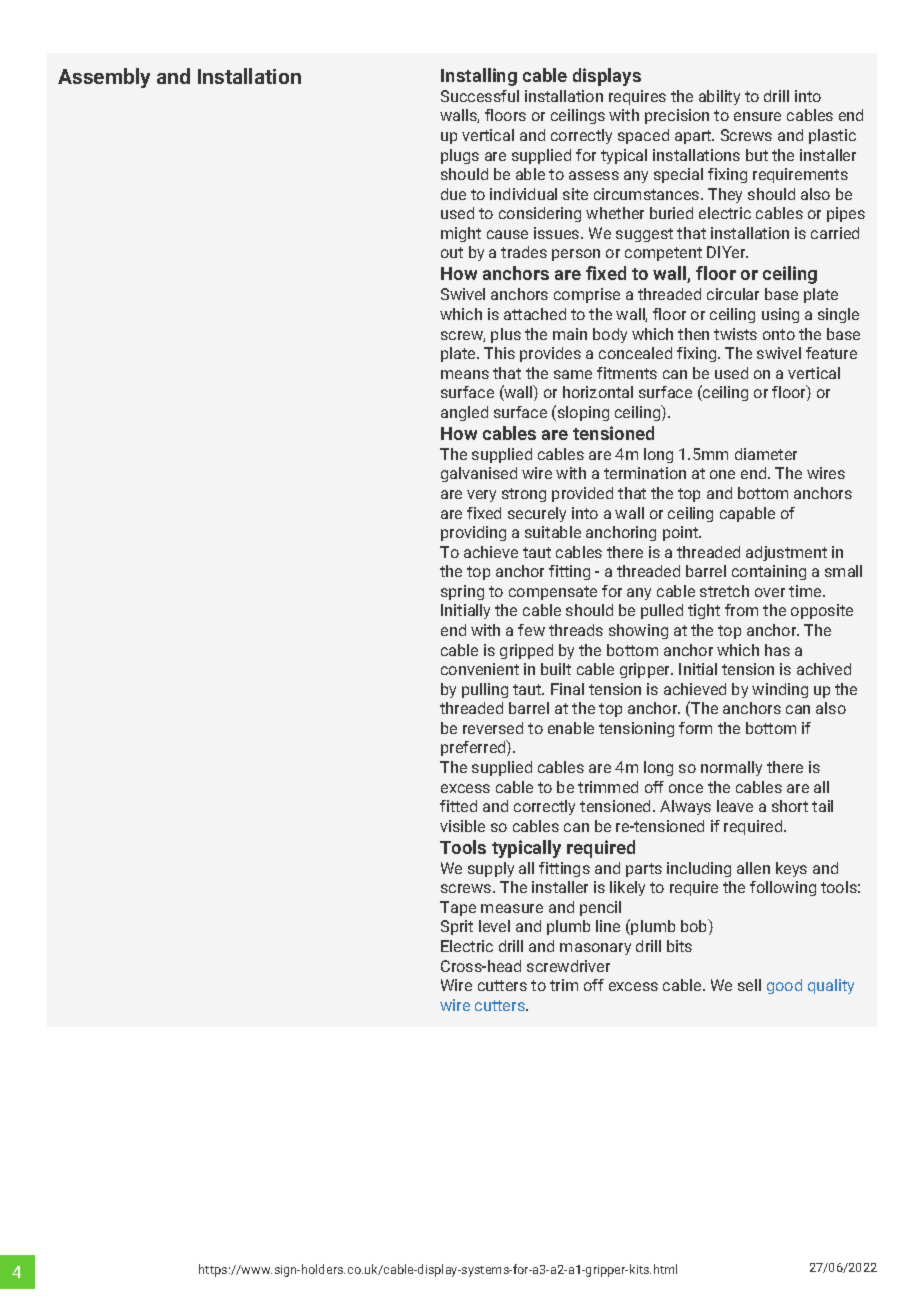 The height and width of the image is (1308, 924). What do you see at coordinates (481, 496) in the image?
I see `very` at bounding box center [481, 496].
